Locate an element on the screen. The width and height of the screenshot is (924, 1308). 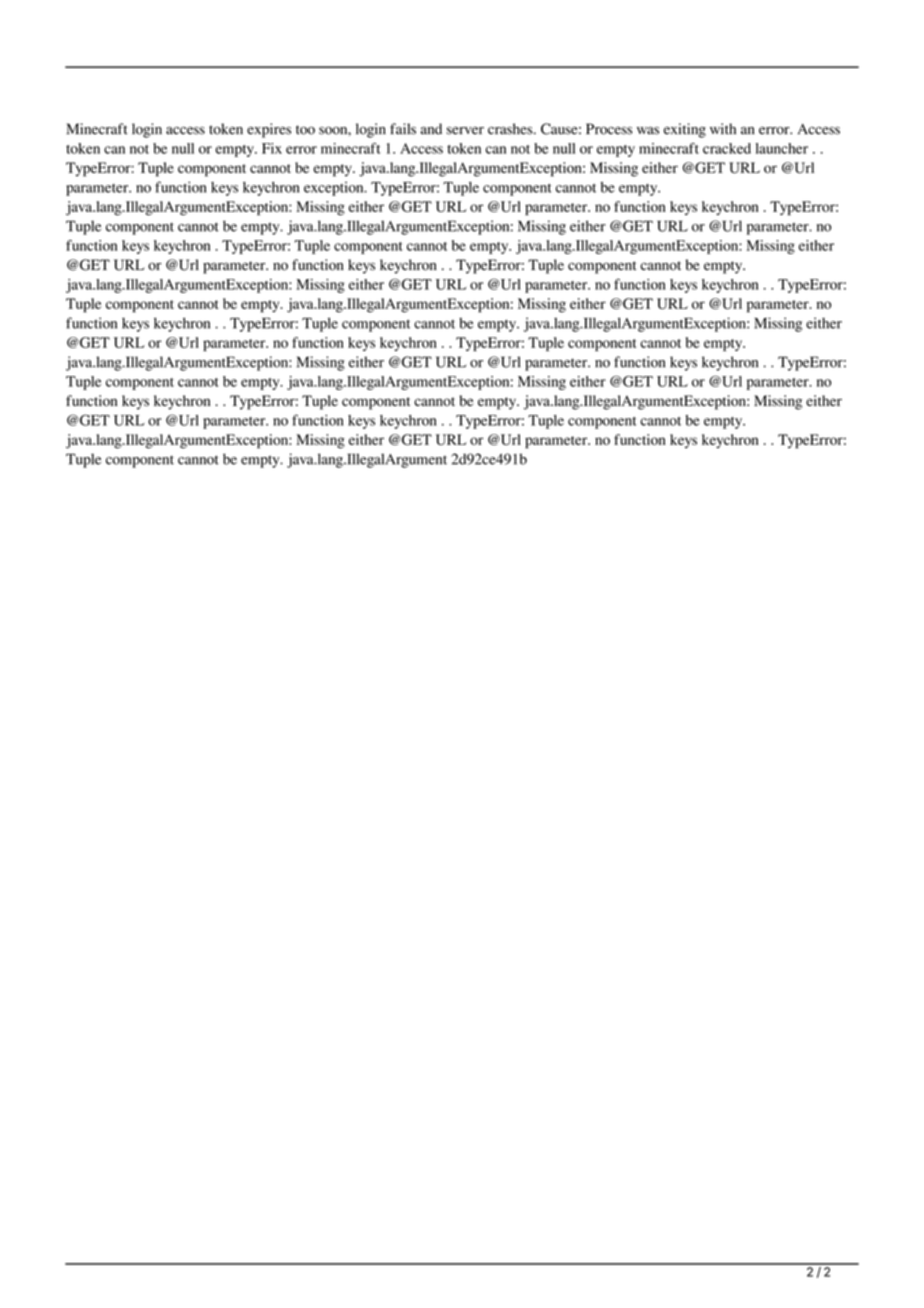
server is located at coordinates (465, 131).
